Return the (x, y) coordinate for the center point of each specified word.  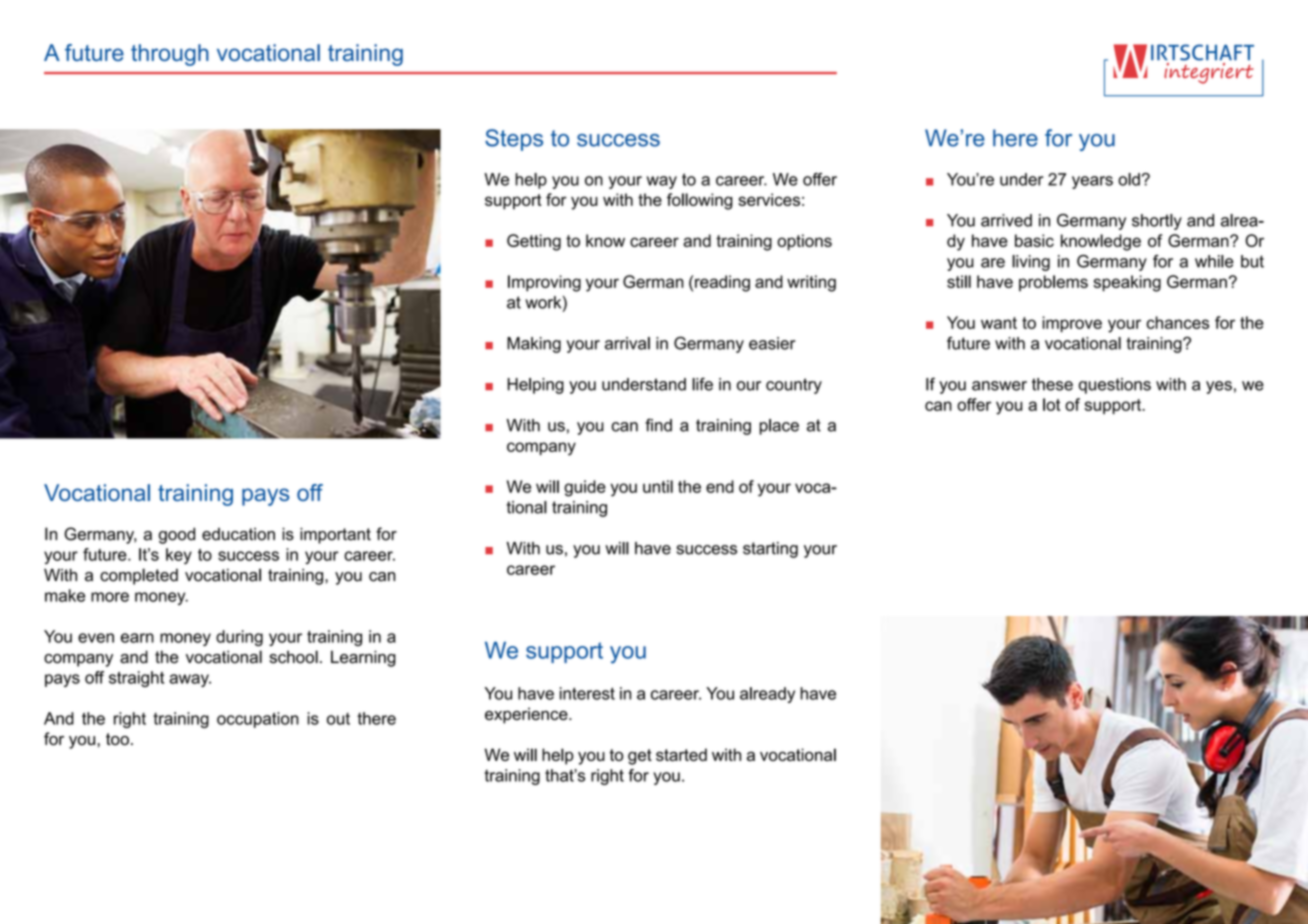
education (238, 534)
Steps (514, 140)
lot (1051, 404)
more (110, 597)
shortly (1157, 222)
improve (1072, 324)
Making (534, 345)
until (658, 486)
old (1129, 179)
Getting (534, 242)
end (720, 486)
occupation (258, 720)
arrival (627, 343)
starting (770, 550)
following (700, 201)
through (170, 55)
